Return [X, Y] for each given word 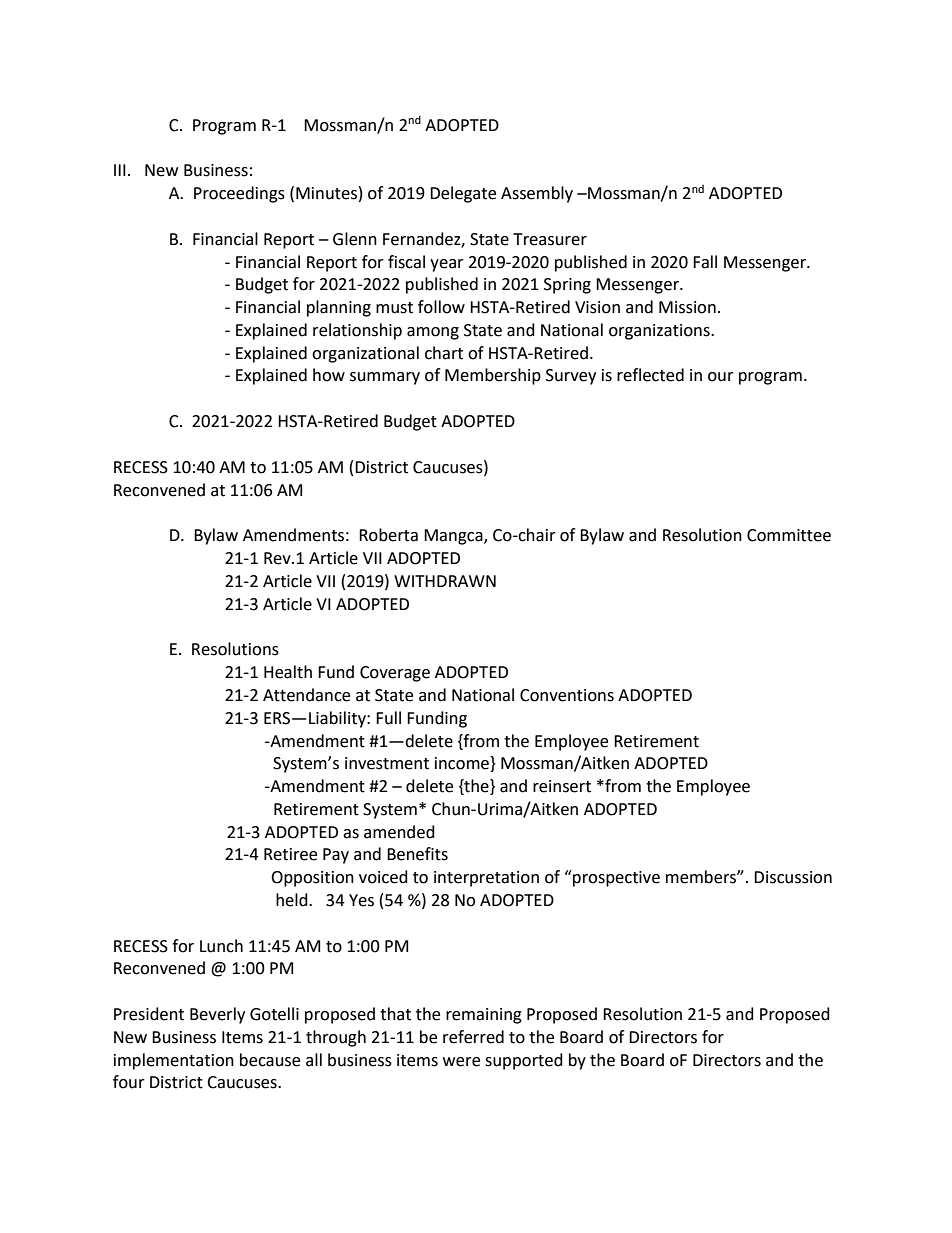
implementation [174, 1061]
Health [288, 672]
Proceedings [239, 194]
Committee [789, 535]
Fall [705, 262]
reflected [650, 375]
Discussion [793, 877]
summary [385, 378]
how [329, 375]
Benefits [417, 854]
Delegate [463, 194]
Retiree [290, 854]
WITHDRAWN [445, 581]
